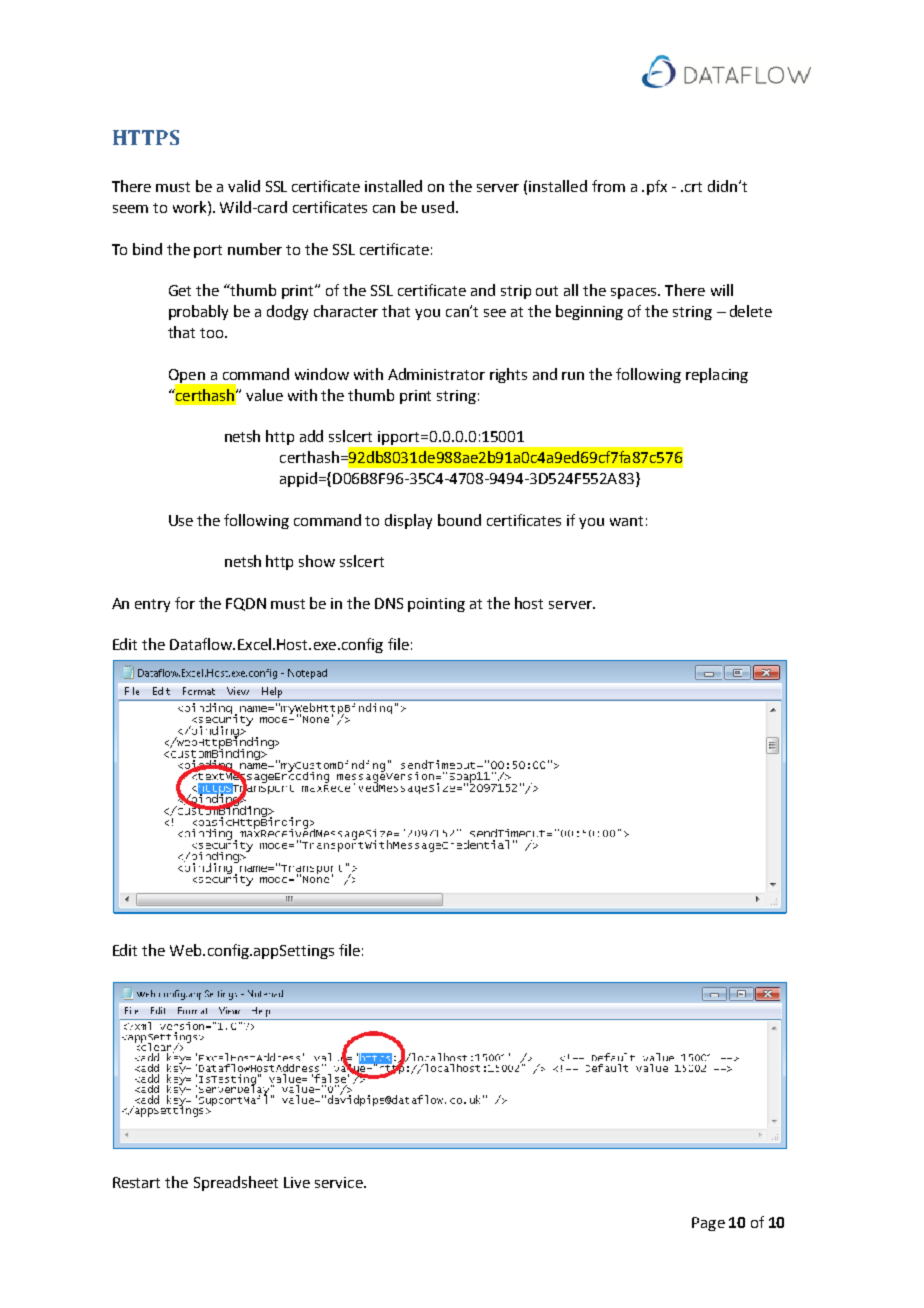 This screenshot has width=924, height=1308. Describe the element at coordinates (693, 187) in the screenshot. I see `crt` at that location.
